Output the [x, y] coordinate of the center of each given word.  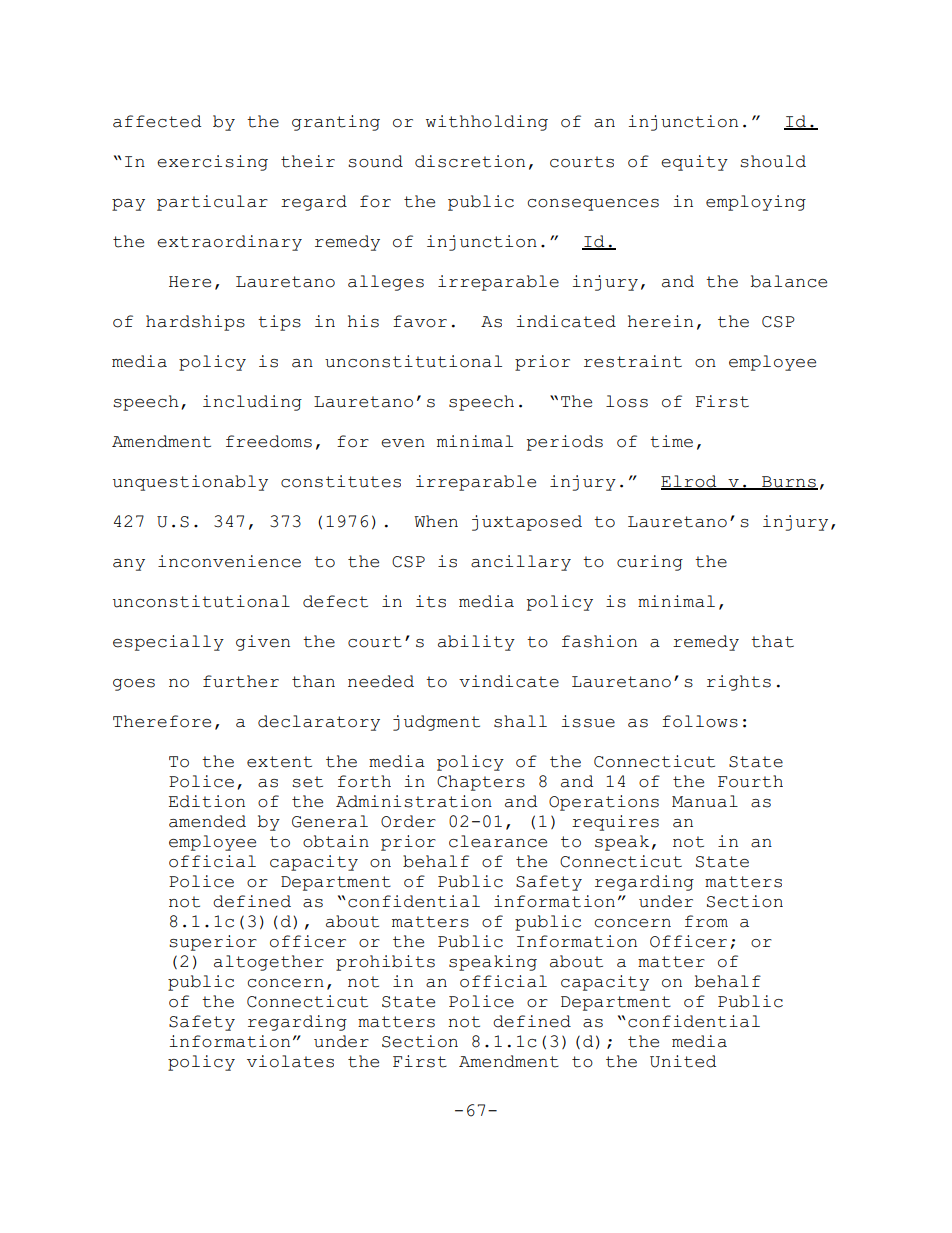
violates [290, 1061]
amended [207, 821]
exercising [212, 163]
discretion [470, 161]
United [683, 1061]
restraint [633, 361]
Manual [705, 801]
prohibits [385, 963]
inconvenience [229, 561]
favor [420, 321]
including [252, 403]
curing [650, 563]
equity [694, 163]
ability [476, 643]
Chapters [481, 783]
